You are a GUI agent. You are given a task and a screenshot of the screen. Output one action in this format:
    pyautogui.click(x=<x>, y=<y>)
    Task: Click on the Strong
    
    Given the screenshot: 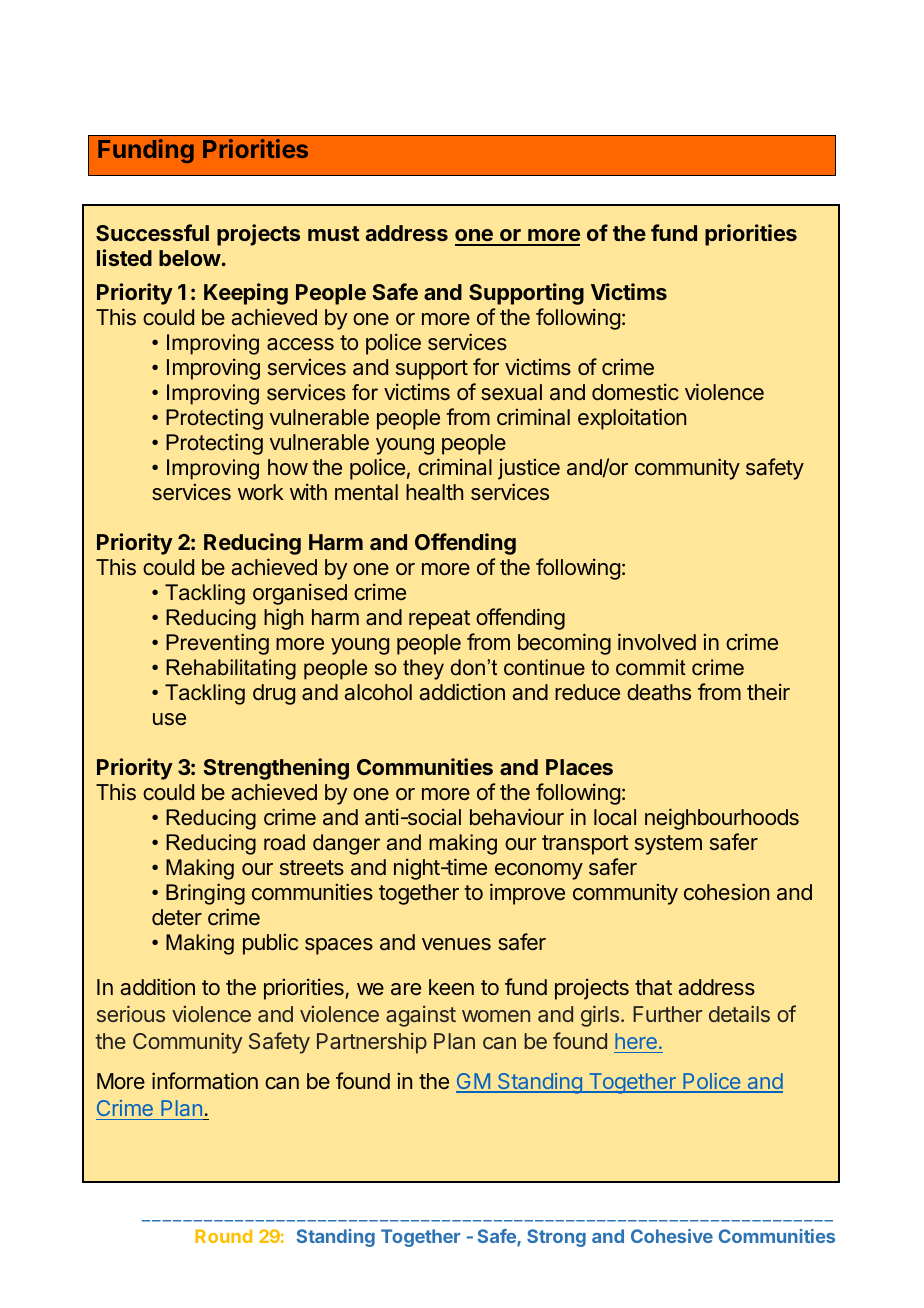 What is the action you would take?
    pyautogui.click(x=556, y=1238)
